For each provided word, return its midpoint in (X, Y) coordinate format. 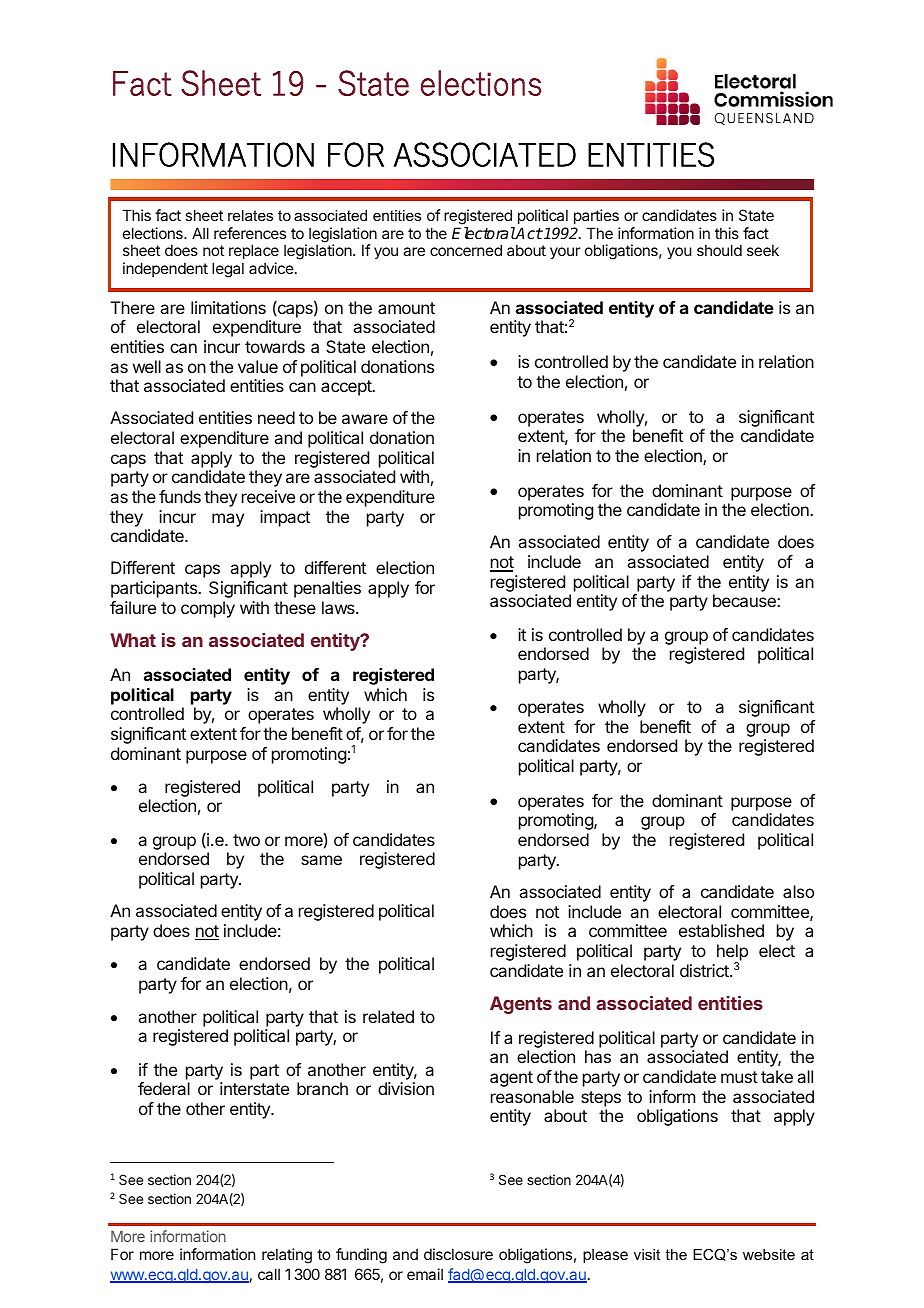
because (745, 600)
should (719, 250)
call (269, 1274)
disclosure (458, 1254)
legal (228, 270)
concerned (466, 250)
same (321, 860)
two (246, 840)
